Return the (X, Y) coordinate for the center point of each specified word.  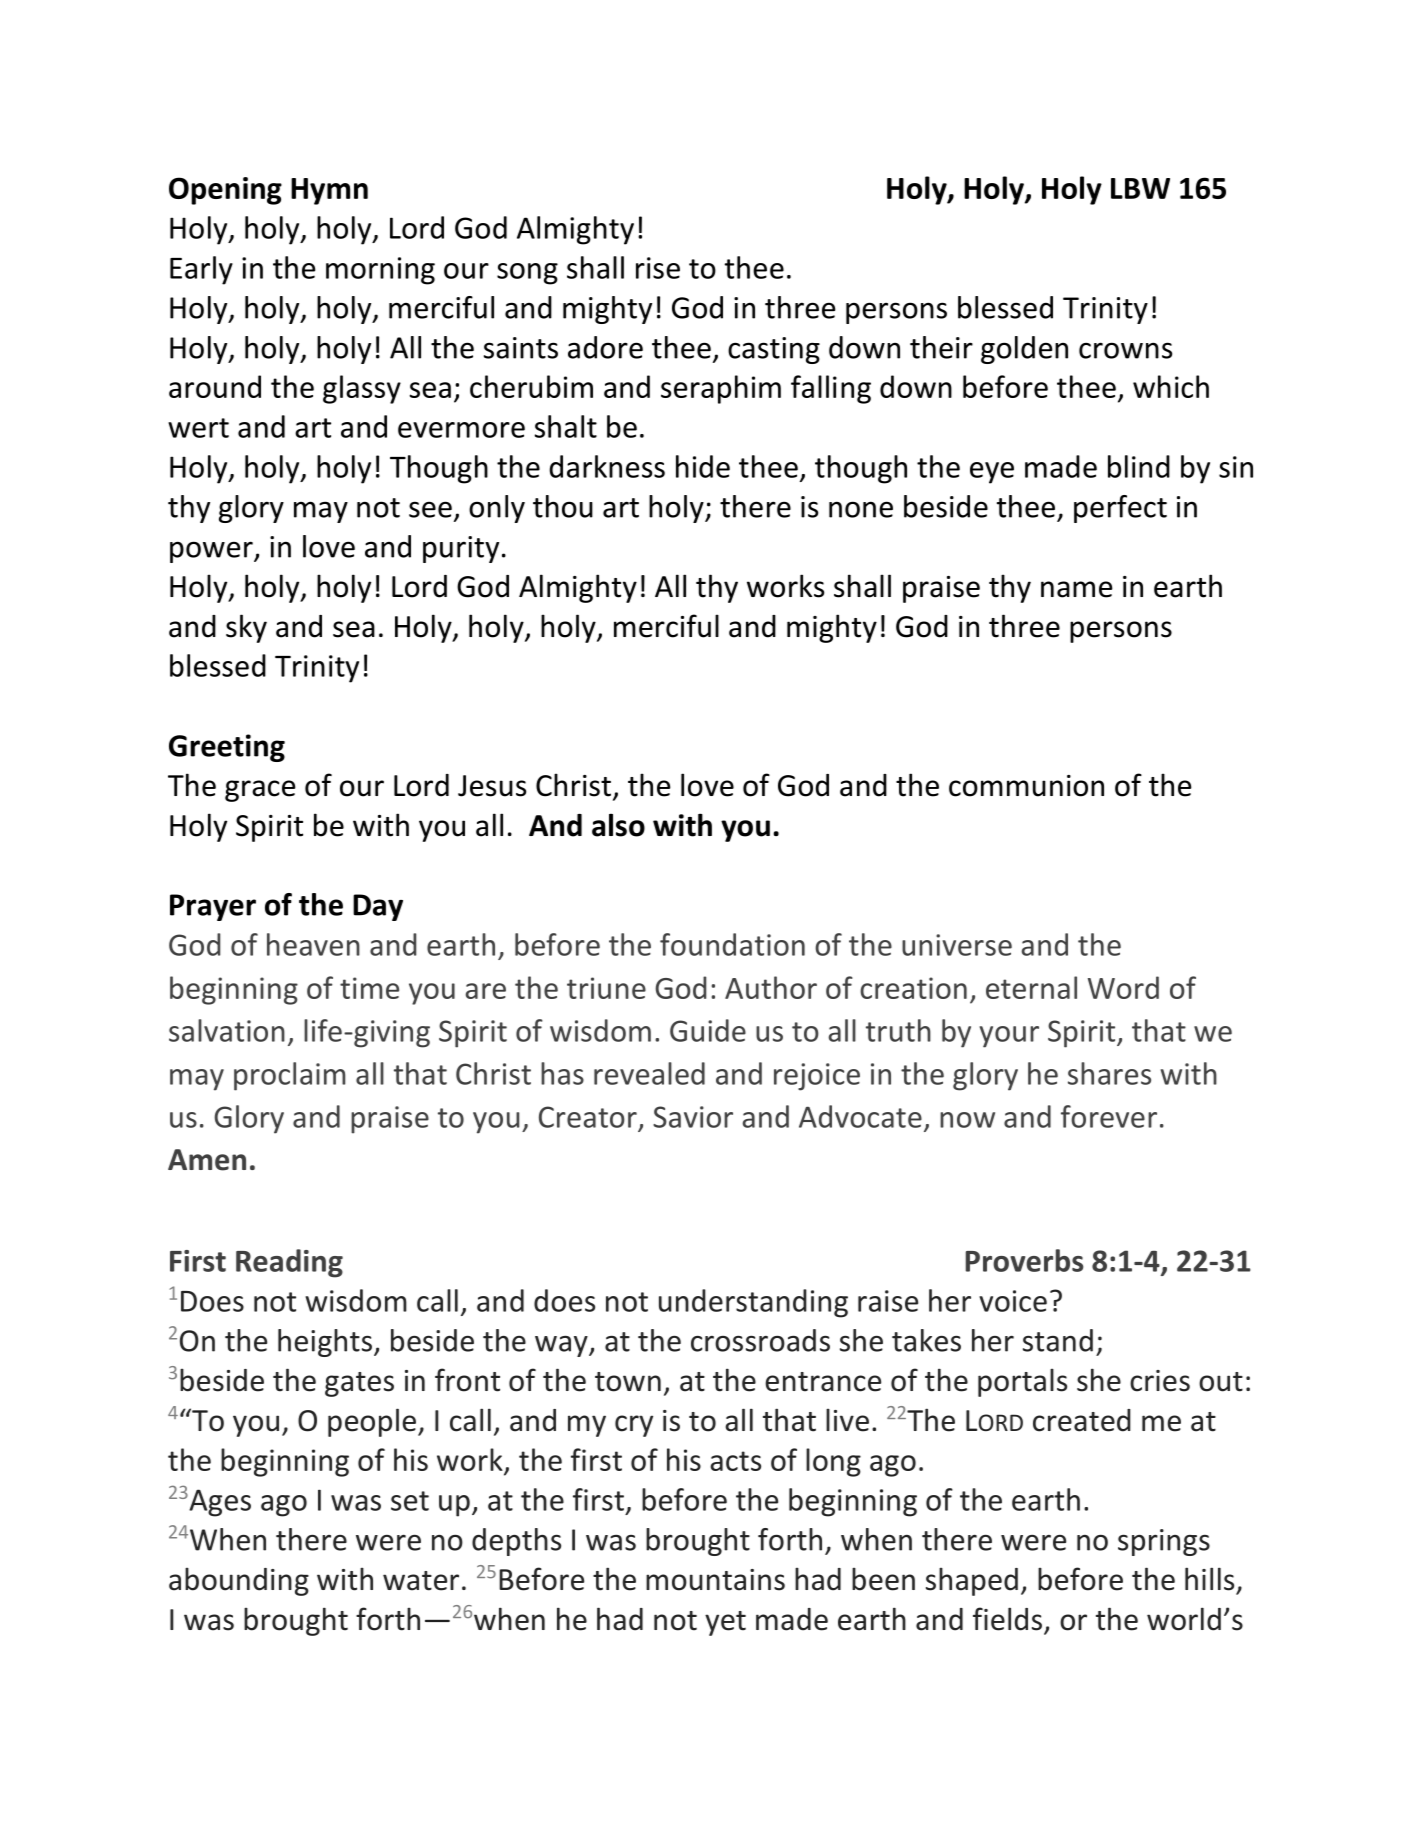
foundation (732, 944)
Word (1123, 987)
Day (378, 907)
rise (658, 268)
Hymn (329, 191)
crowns (1125, 350)
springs (1164, 1542)
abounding (239, 1582)
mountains (715, 1580)
